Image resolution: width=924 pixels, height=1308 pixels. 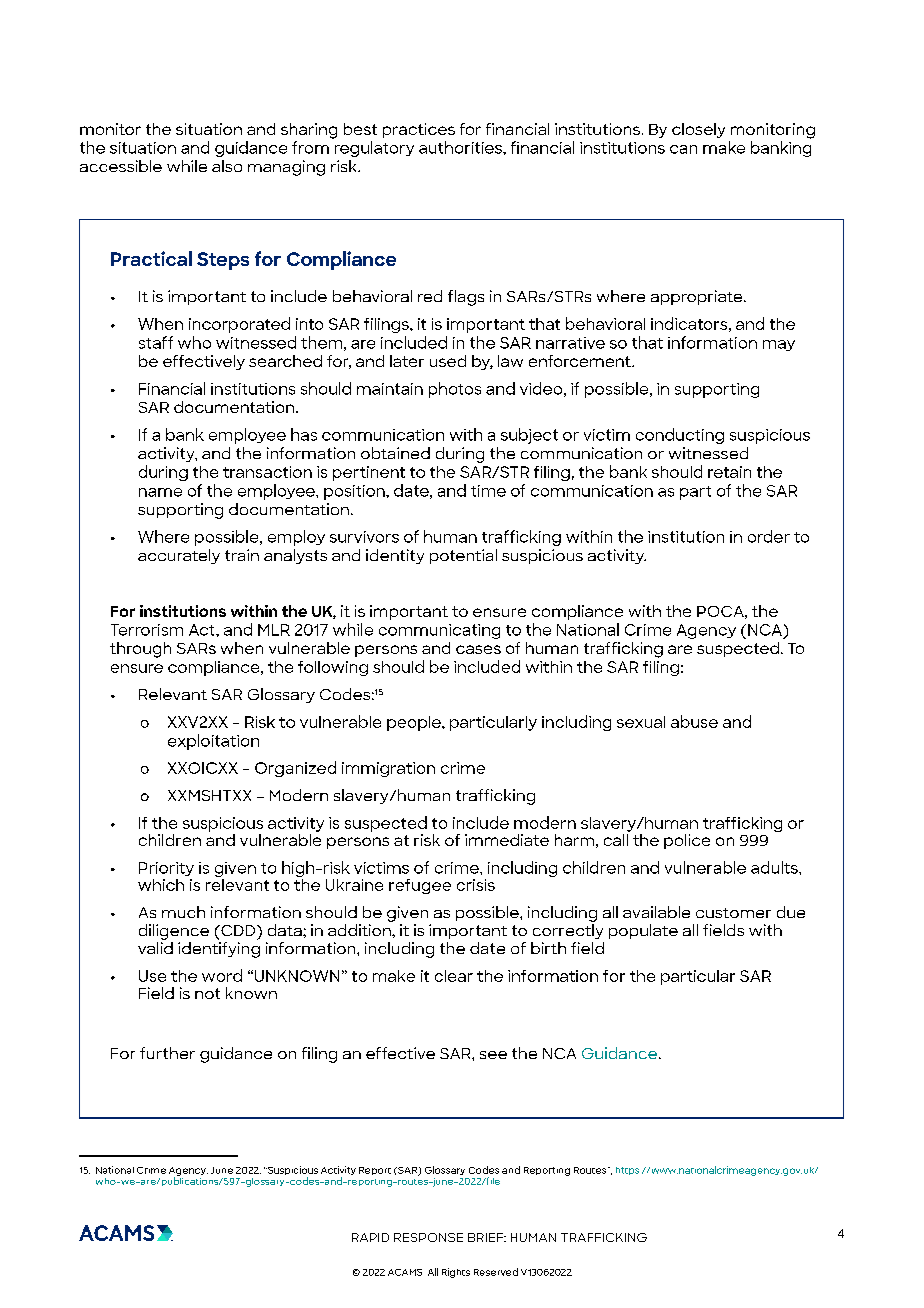 I want to click on word, so click(x=222, y=975).
